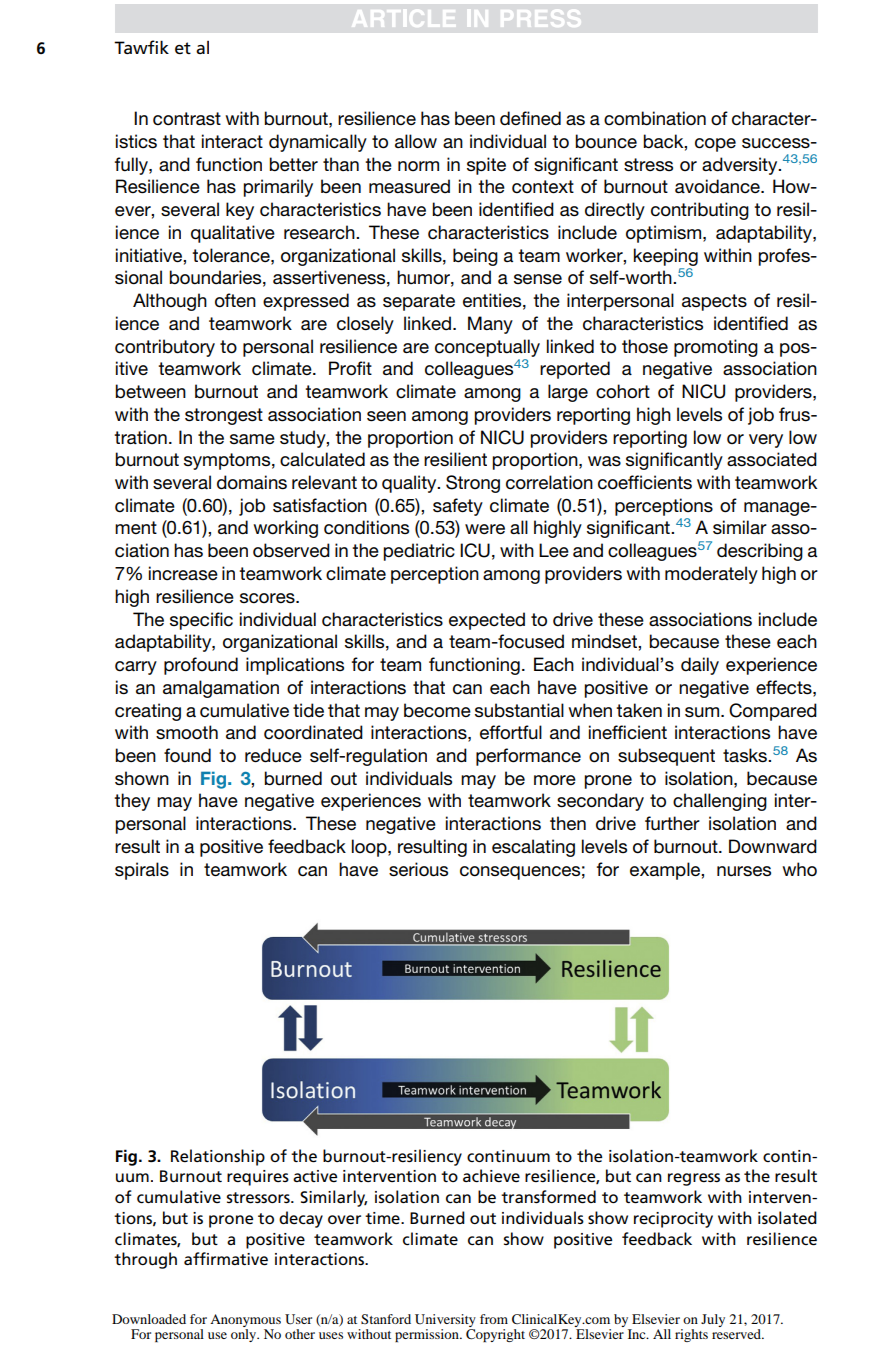  I want to click on spirals, so click(142, 871).
